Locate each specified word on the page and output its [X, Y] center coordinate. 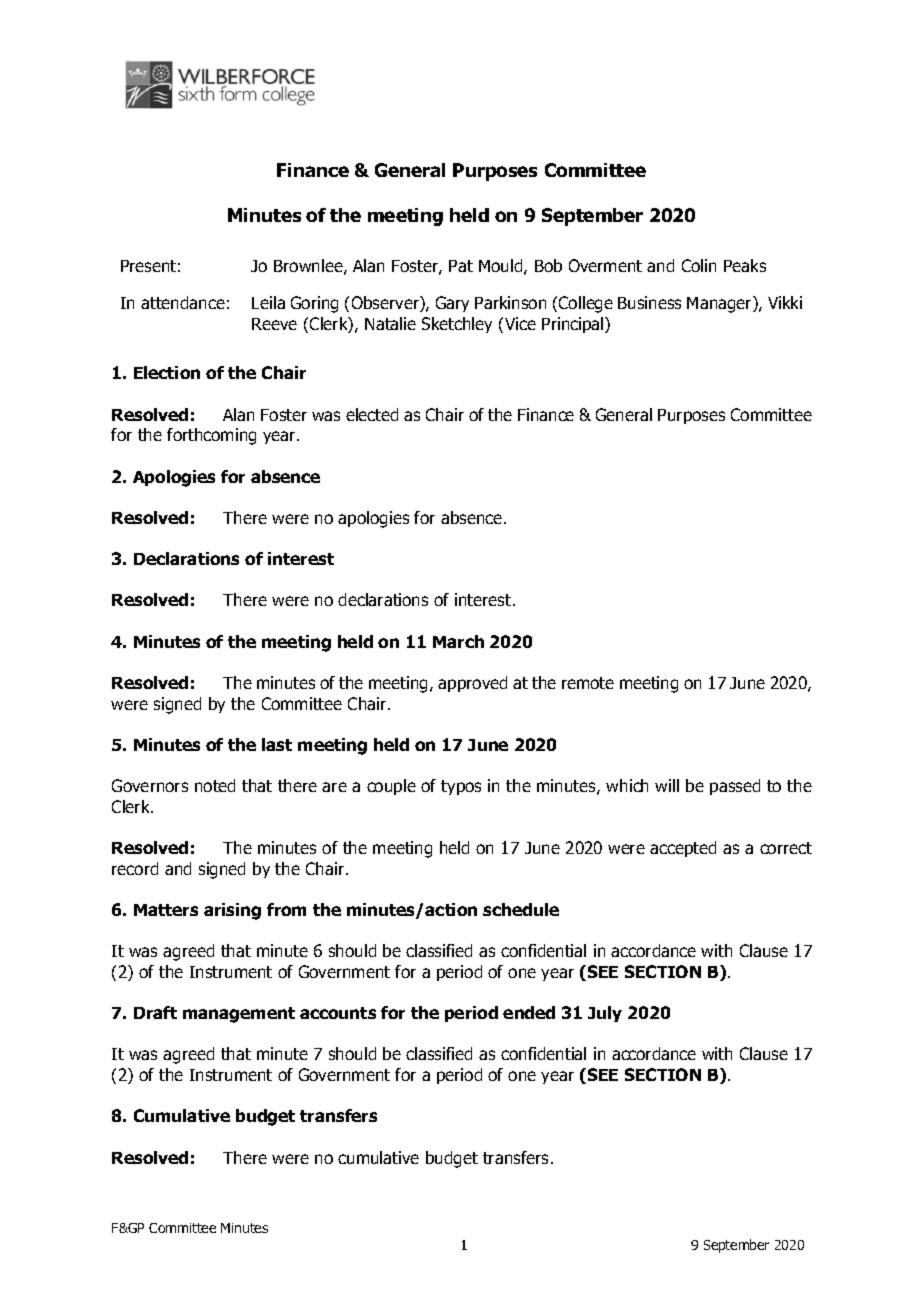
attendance [183, 302]
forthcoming [211, 436]
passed [735, 787]
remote [588, 683]
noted [215, 785]
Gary [452, 304]
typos [461, 787]
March [458, 641]
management [239, 1015]
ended [529, 1012]
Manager [720, 304]
